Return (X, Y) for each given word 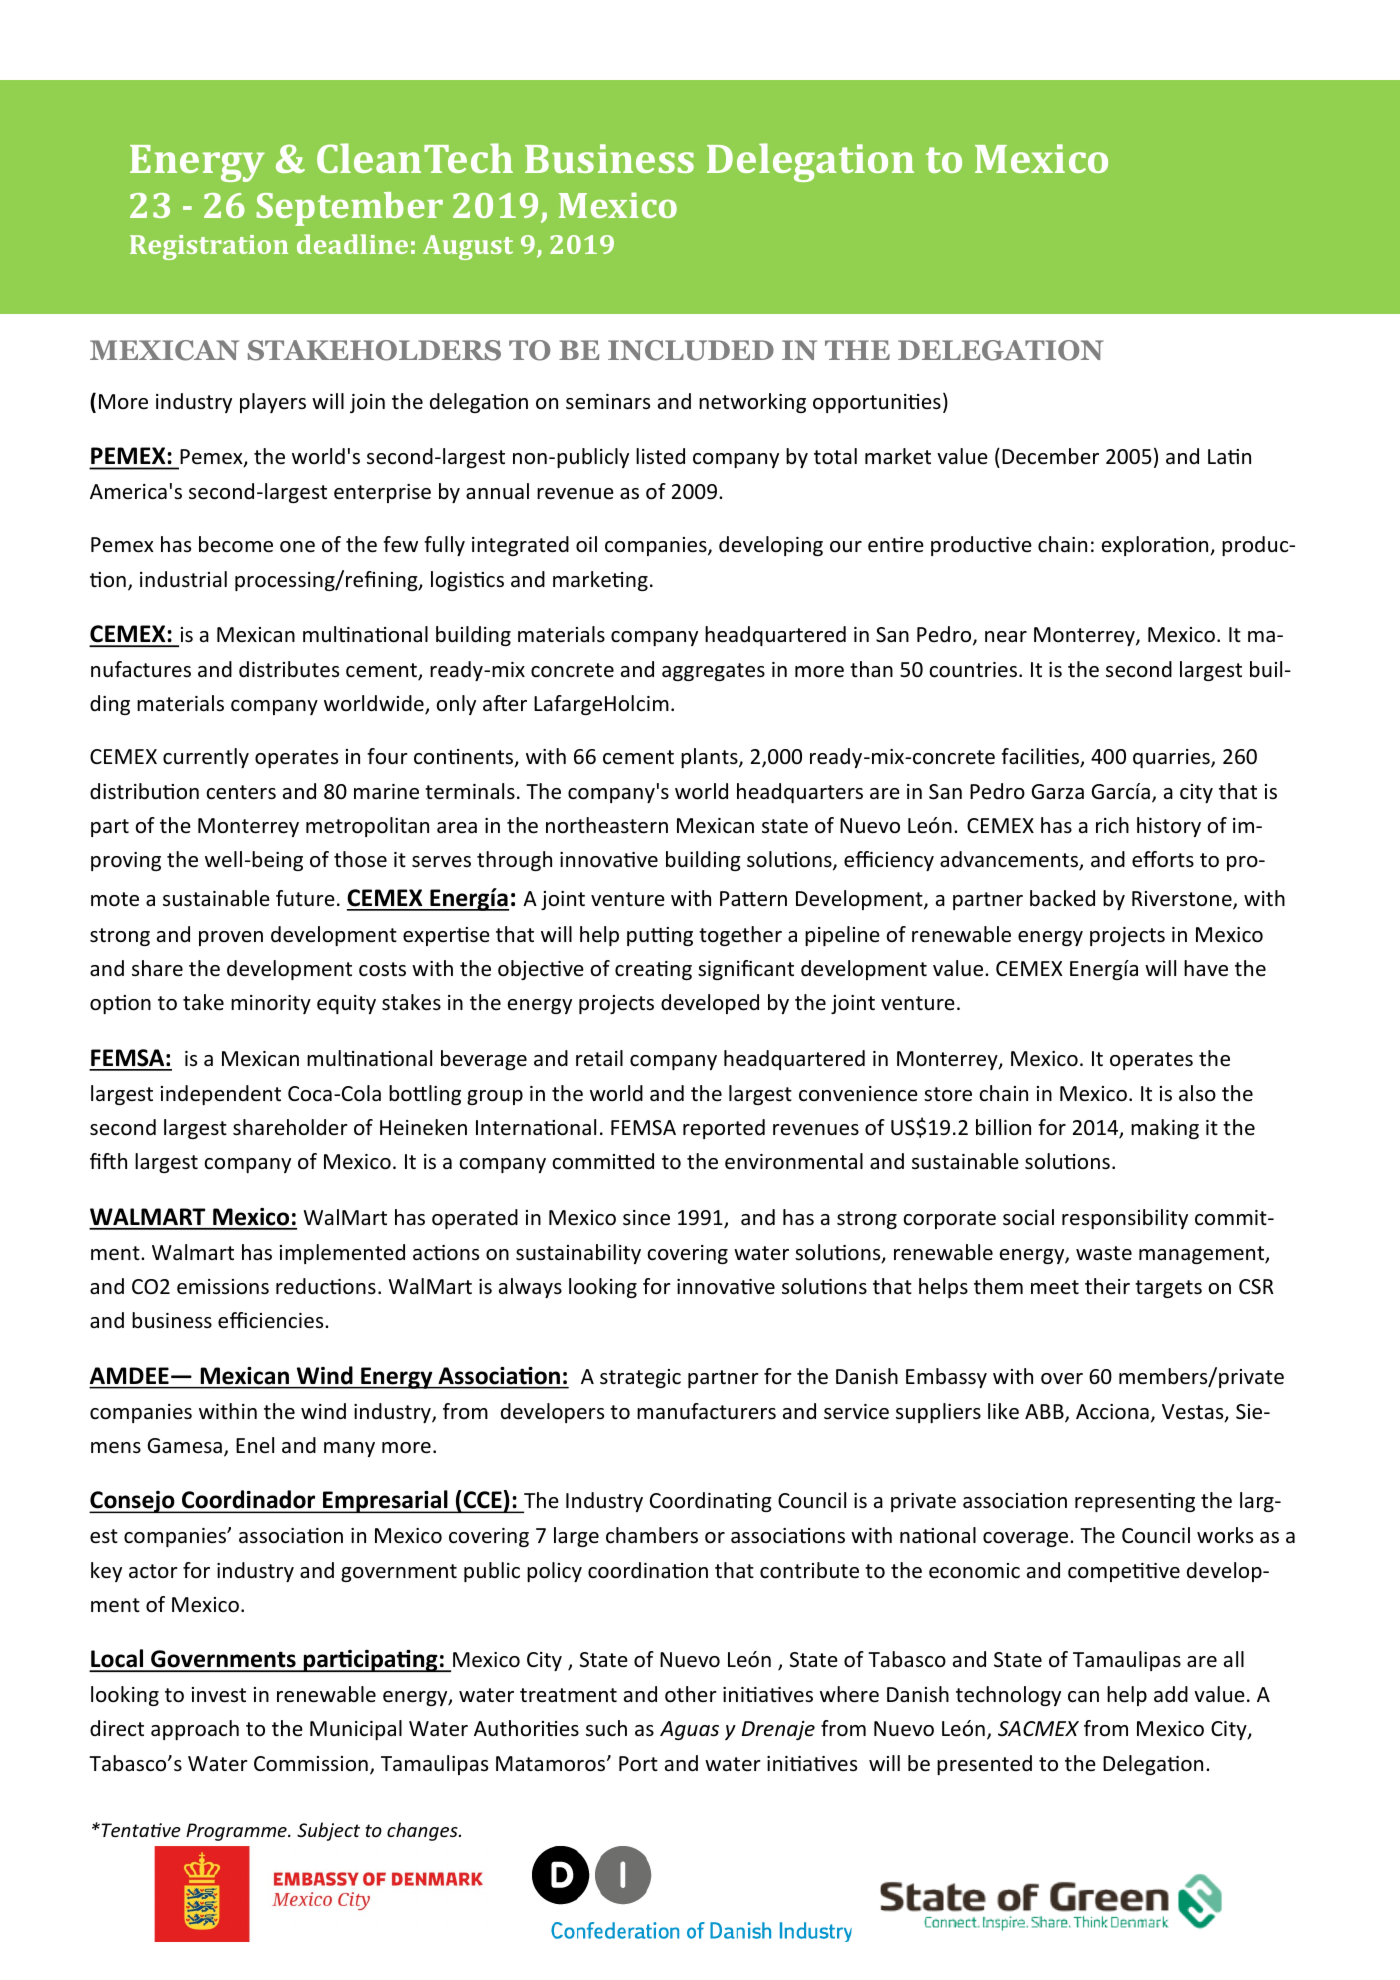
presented (984, 1765)
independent (221, 1095)
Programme (237, 1832)
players (273, 403)
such (606, 1728)
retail (599, 1058)
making (1165, 1129)
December (1050, 456)
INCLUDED (691, 350)
